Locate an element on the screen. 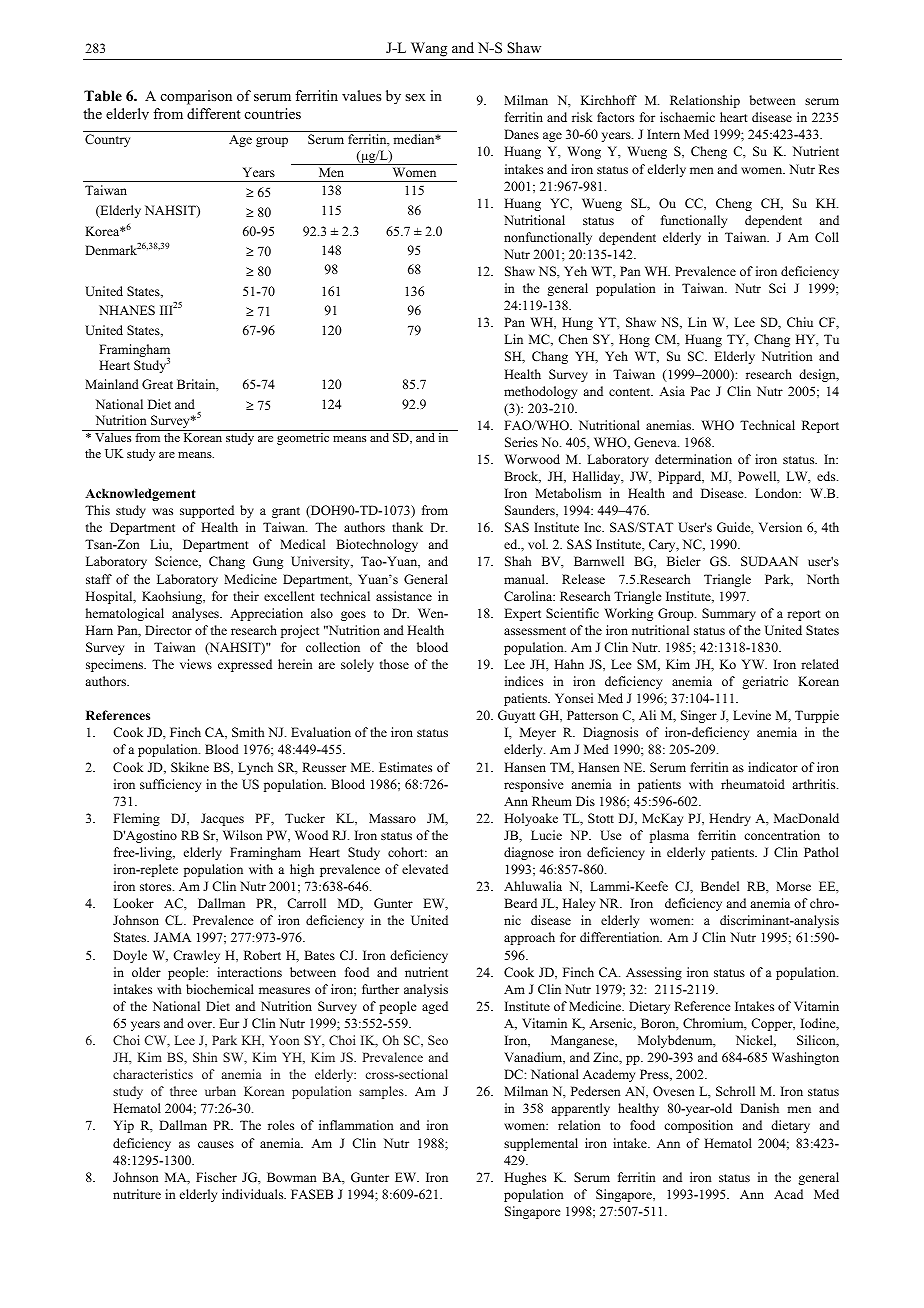 The height and width of the screenshot is (1308, 924). Hughes is located at coordinates (525, 1178).
